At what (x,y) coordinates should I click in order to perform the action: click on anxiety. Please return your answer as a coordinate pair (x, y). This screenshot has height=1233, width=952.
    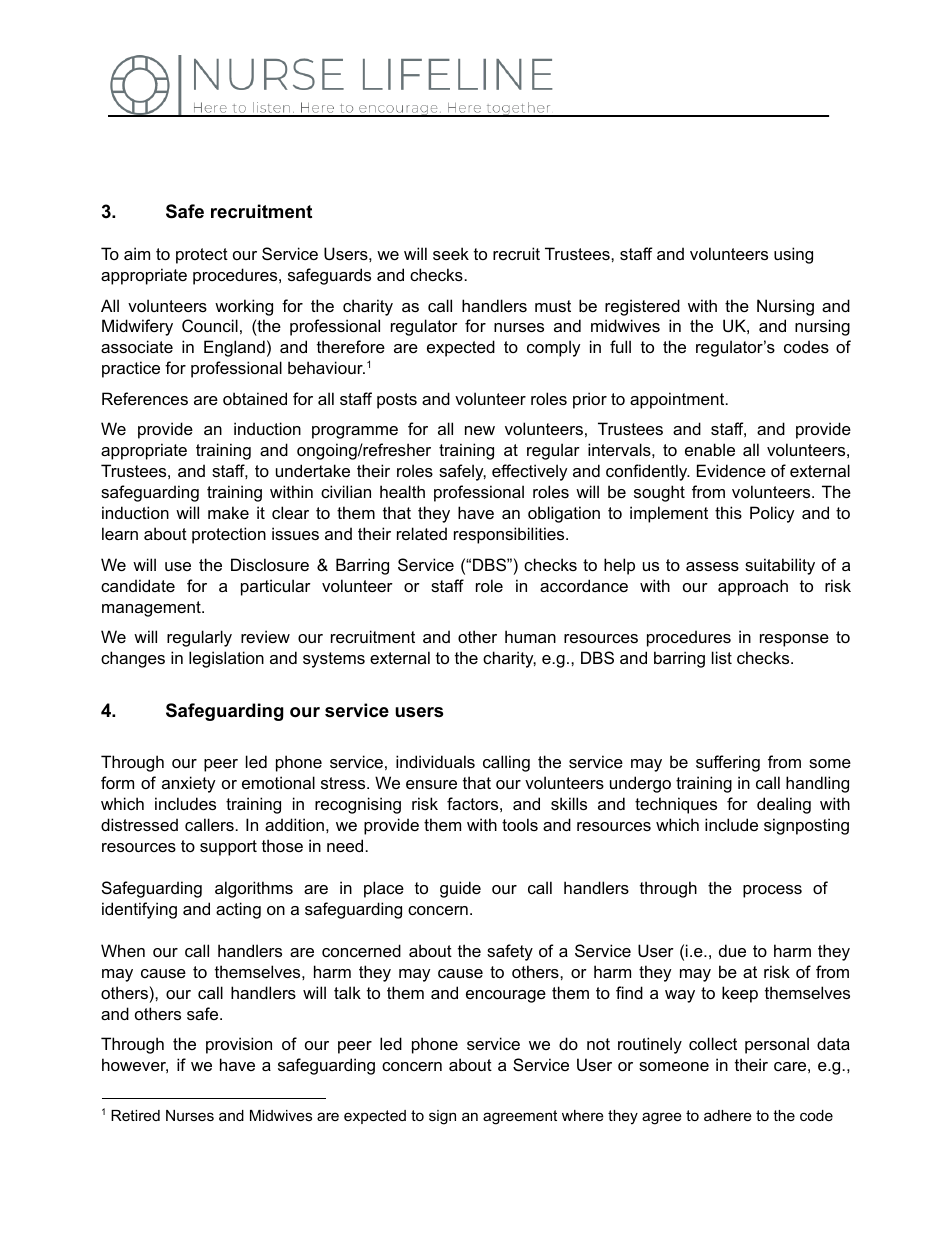
    Looking at the image, I should click on (189, 784).
